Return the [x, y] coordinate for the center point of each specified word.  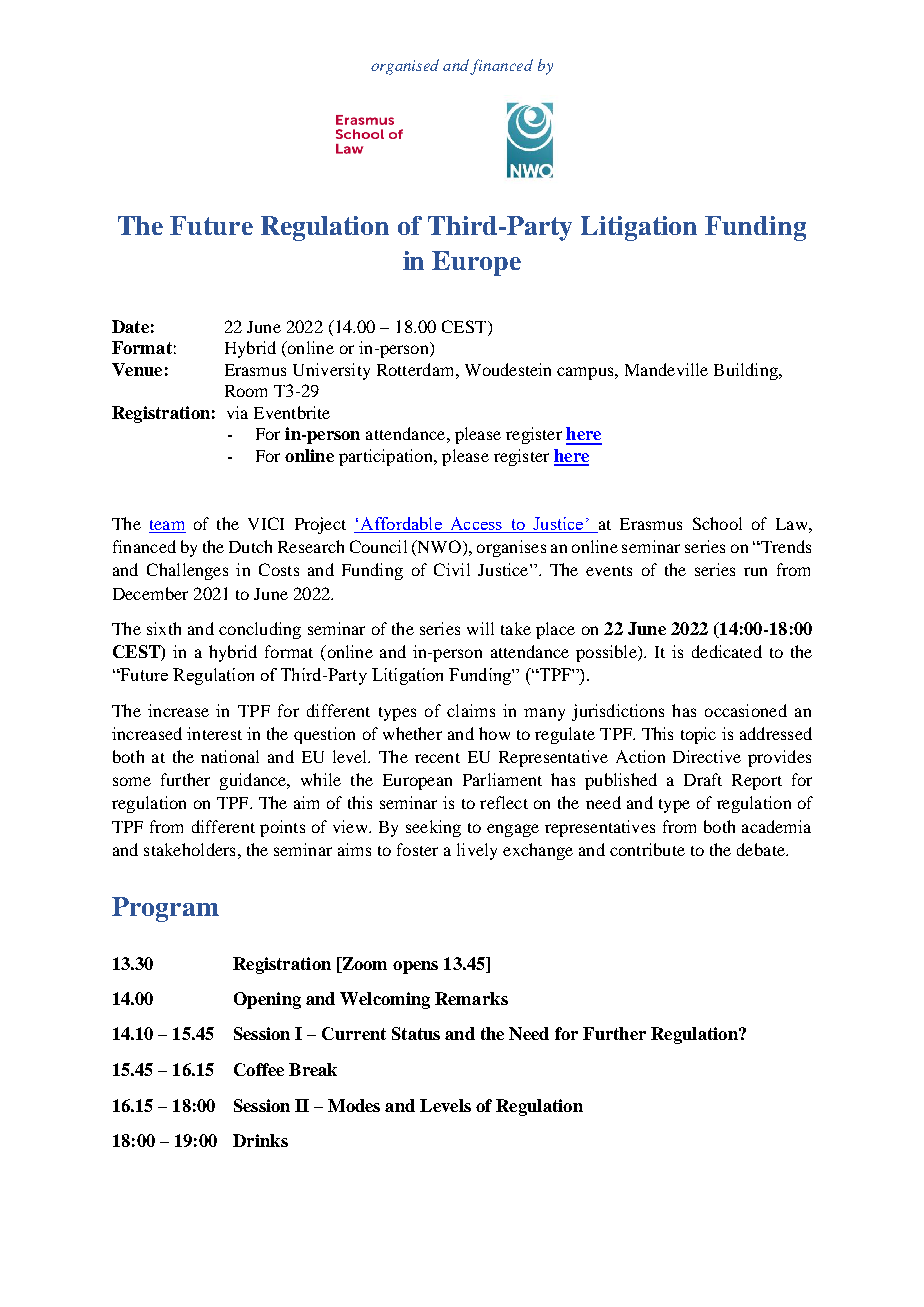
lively [477, 851]
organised [405, 67]
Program [165, 909]
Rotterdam [417, 369]
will [480, 628]
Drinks [260, 1140]
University [331, 371]
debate [762, 849]
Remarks [471, 998]
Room [246, 391]
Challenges [187, 571]
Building [747, 371]
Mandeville [666, 369]
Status [416, 1033]
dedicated [727, 651]
